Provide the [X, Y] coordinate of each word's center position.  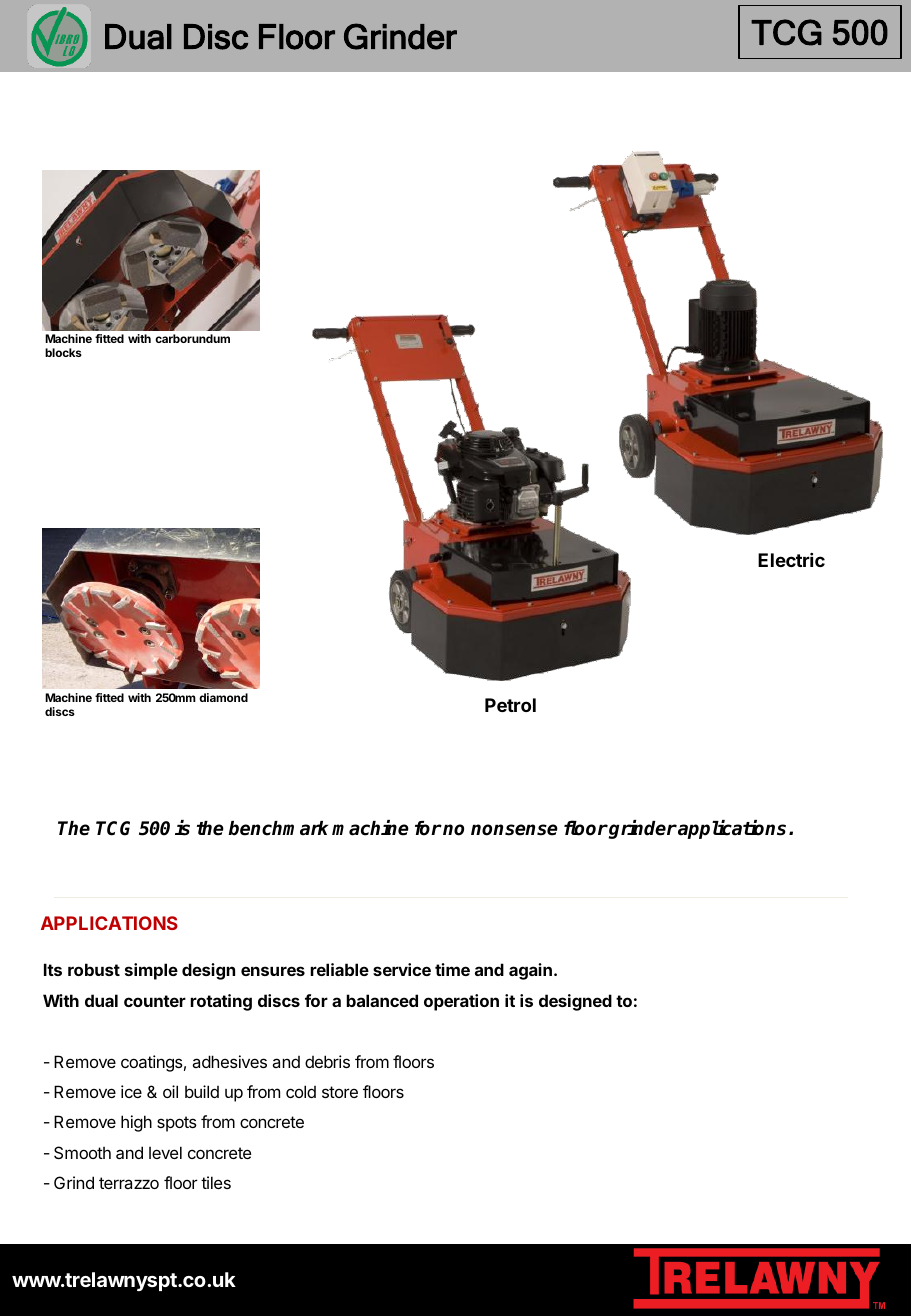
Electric [791, 560]
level [165, 1152]
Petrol [510, 705]
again [530, 971]
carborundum [192, 338]
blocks [63, 352]
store [340, 1092]
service [402, 969]
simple [151, 971]
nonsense [514, 830]
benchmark [278, 828]
